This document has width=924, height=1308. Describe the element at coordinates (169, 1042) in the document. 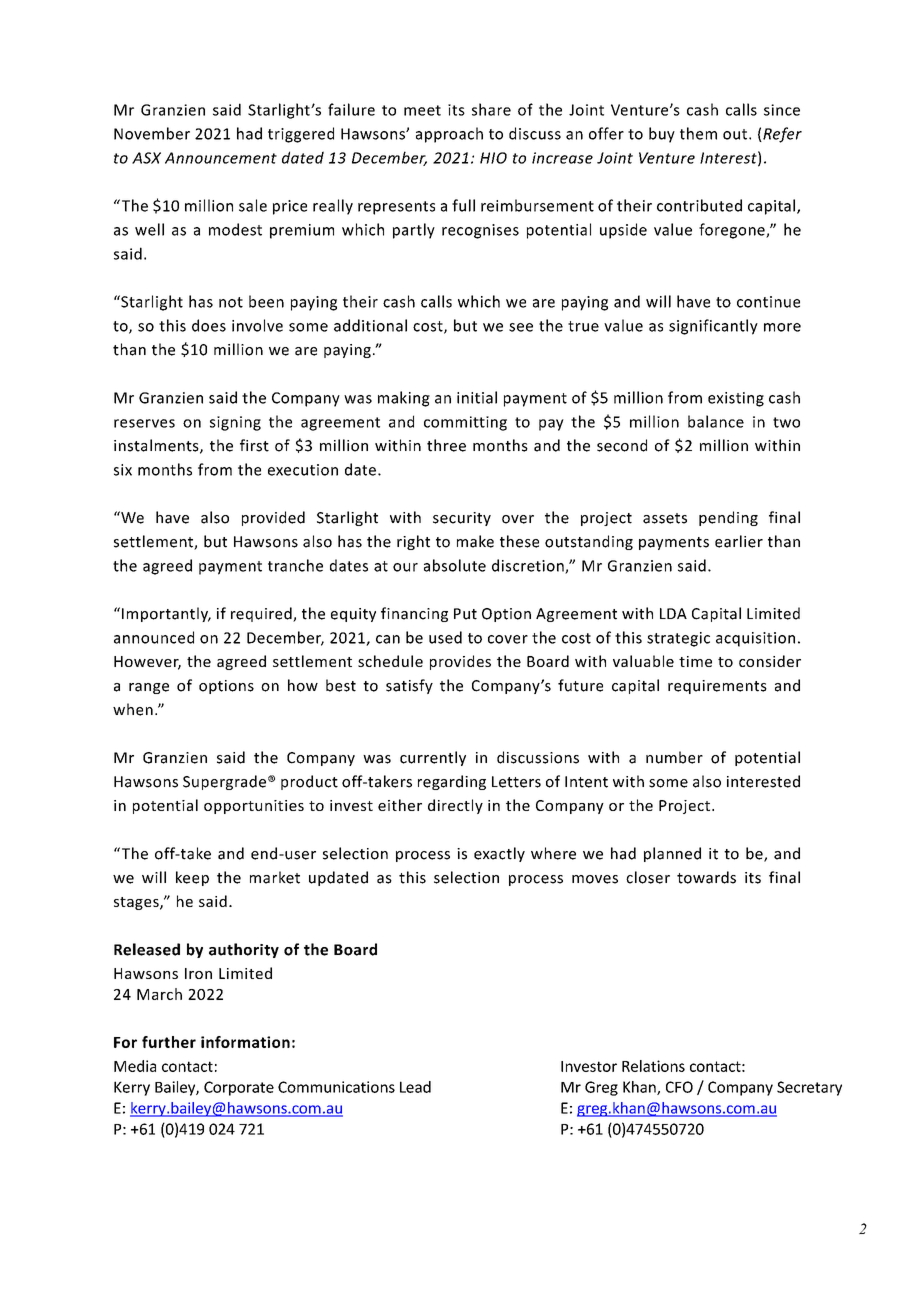

I see `further` at that location.
